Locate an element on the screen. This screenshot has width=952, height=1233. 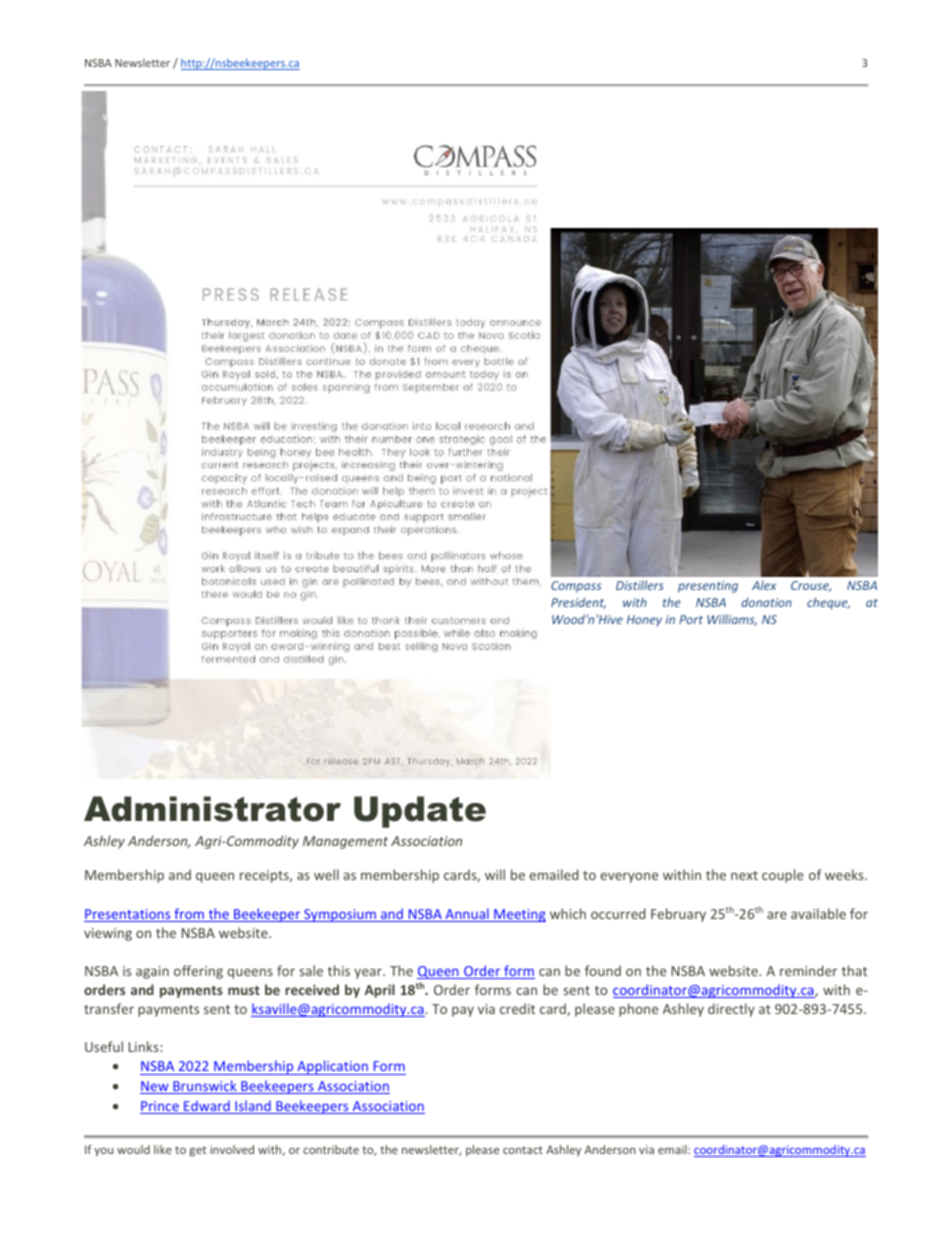
couple is located at coordinates (782, 876).
